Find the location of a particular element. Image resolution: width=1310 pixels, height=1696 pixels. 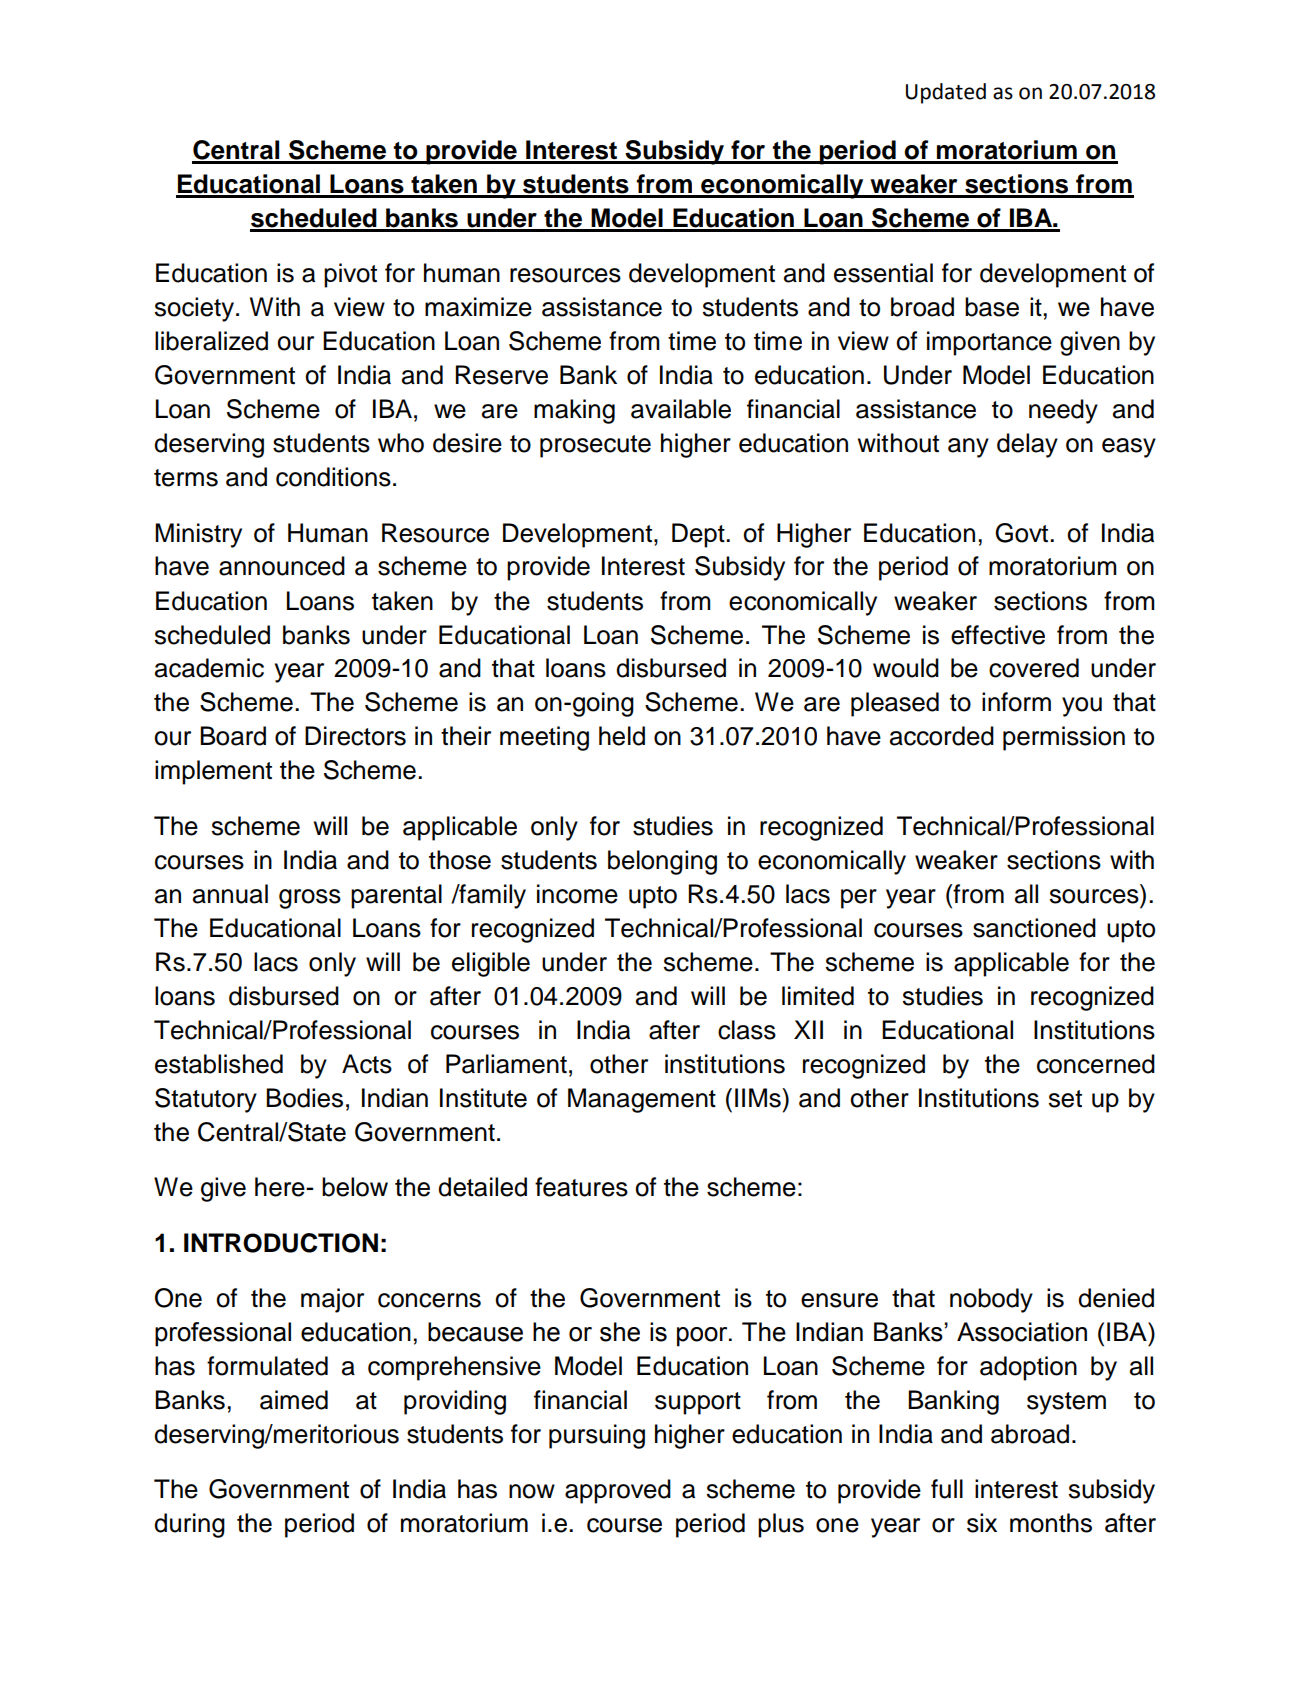

pivot is located at coordinates (350, 275).
